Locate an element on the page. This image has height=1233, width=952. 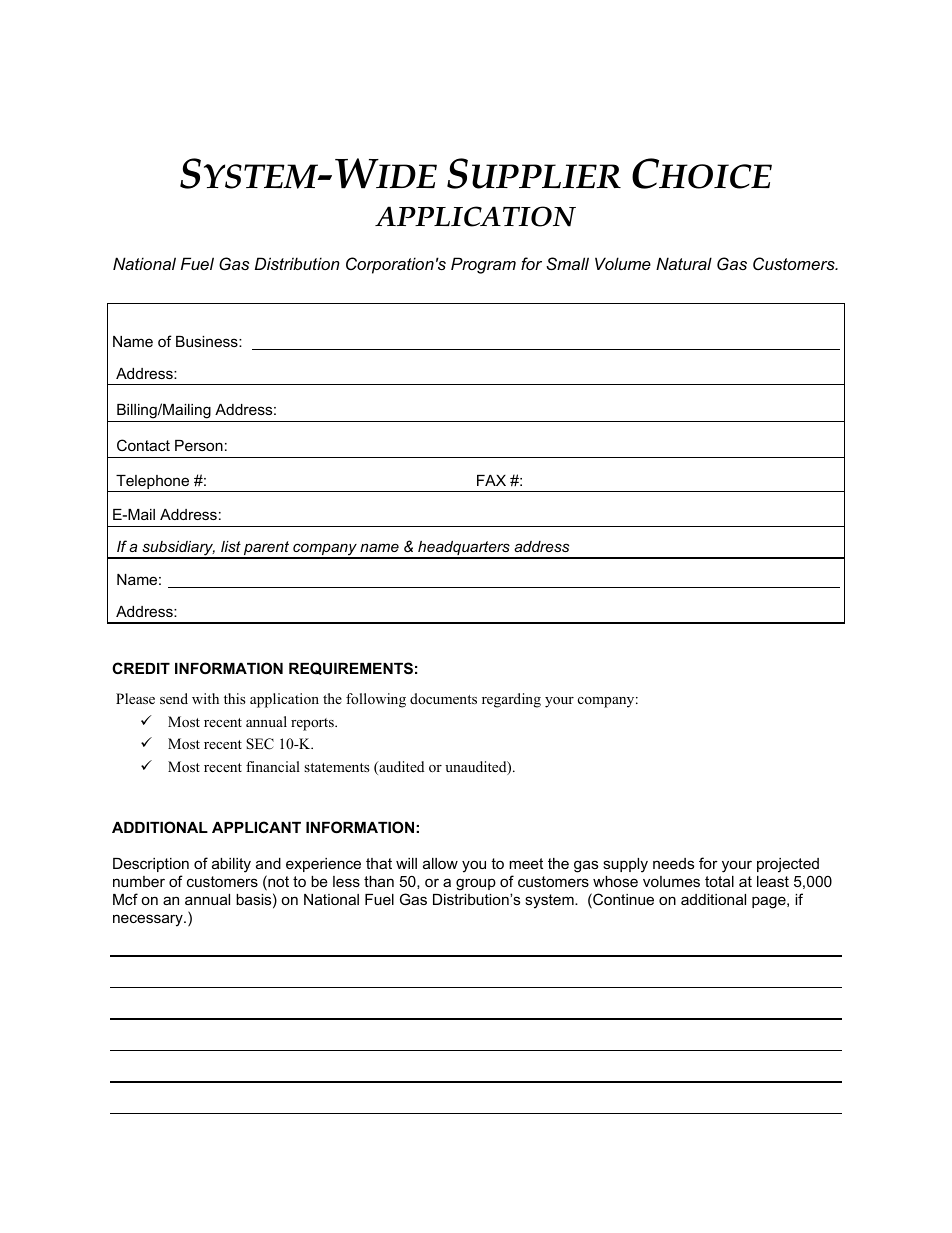
necessary is located at coordinates (149, 920).
